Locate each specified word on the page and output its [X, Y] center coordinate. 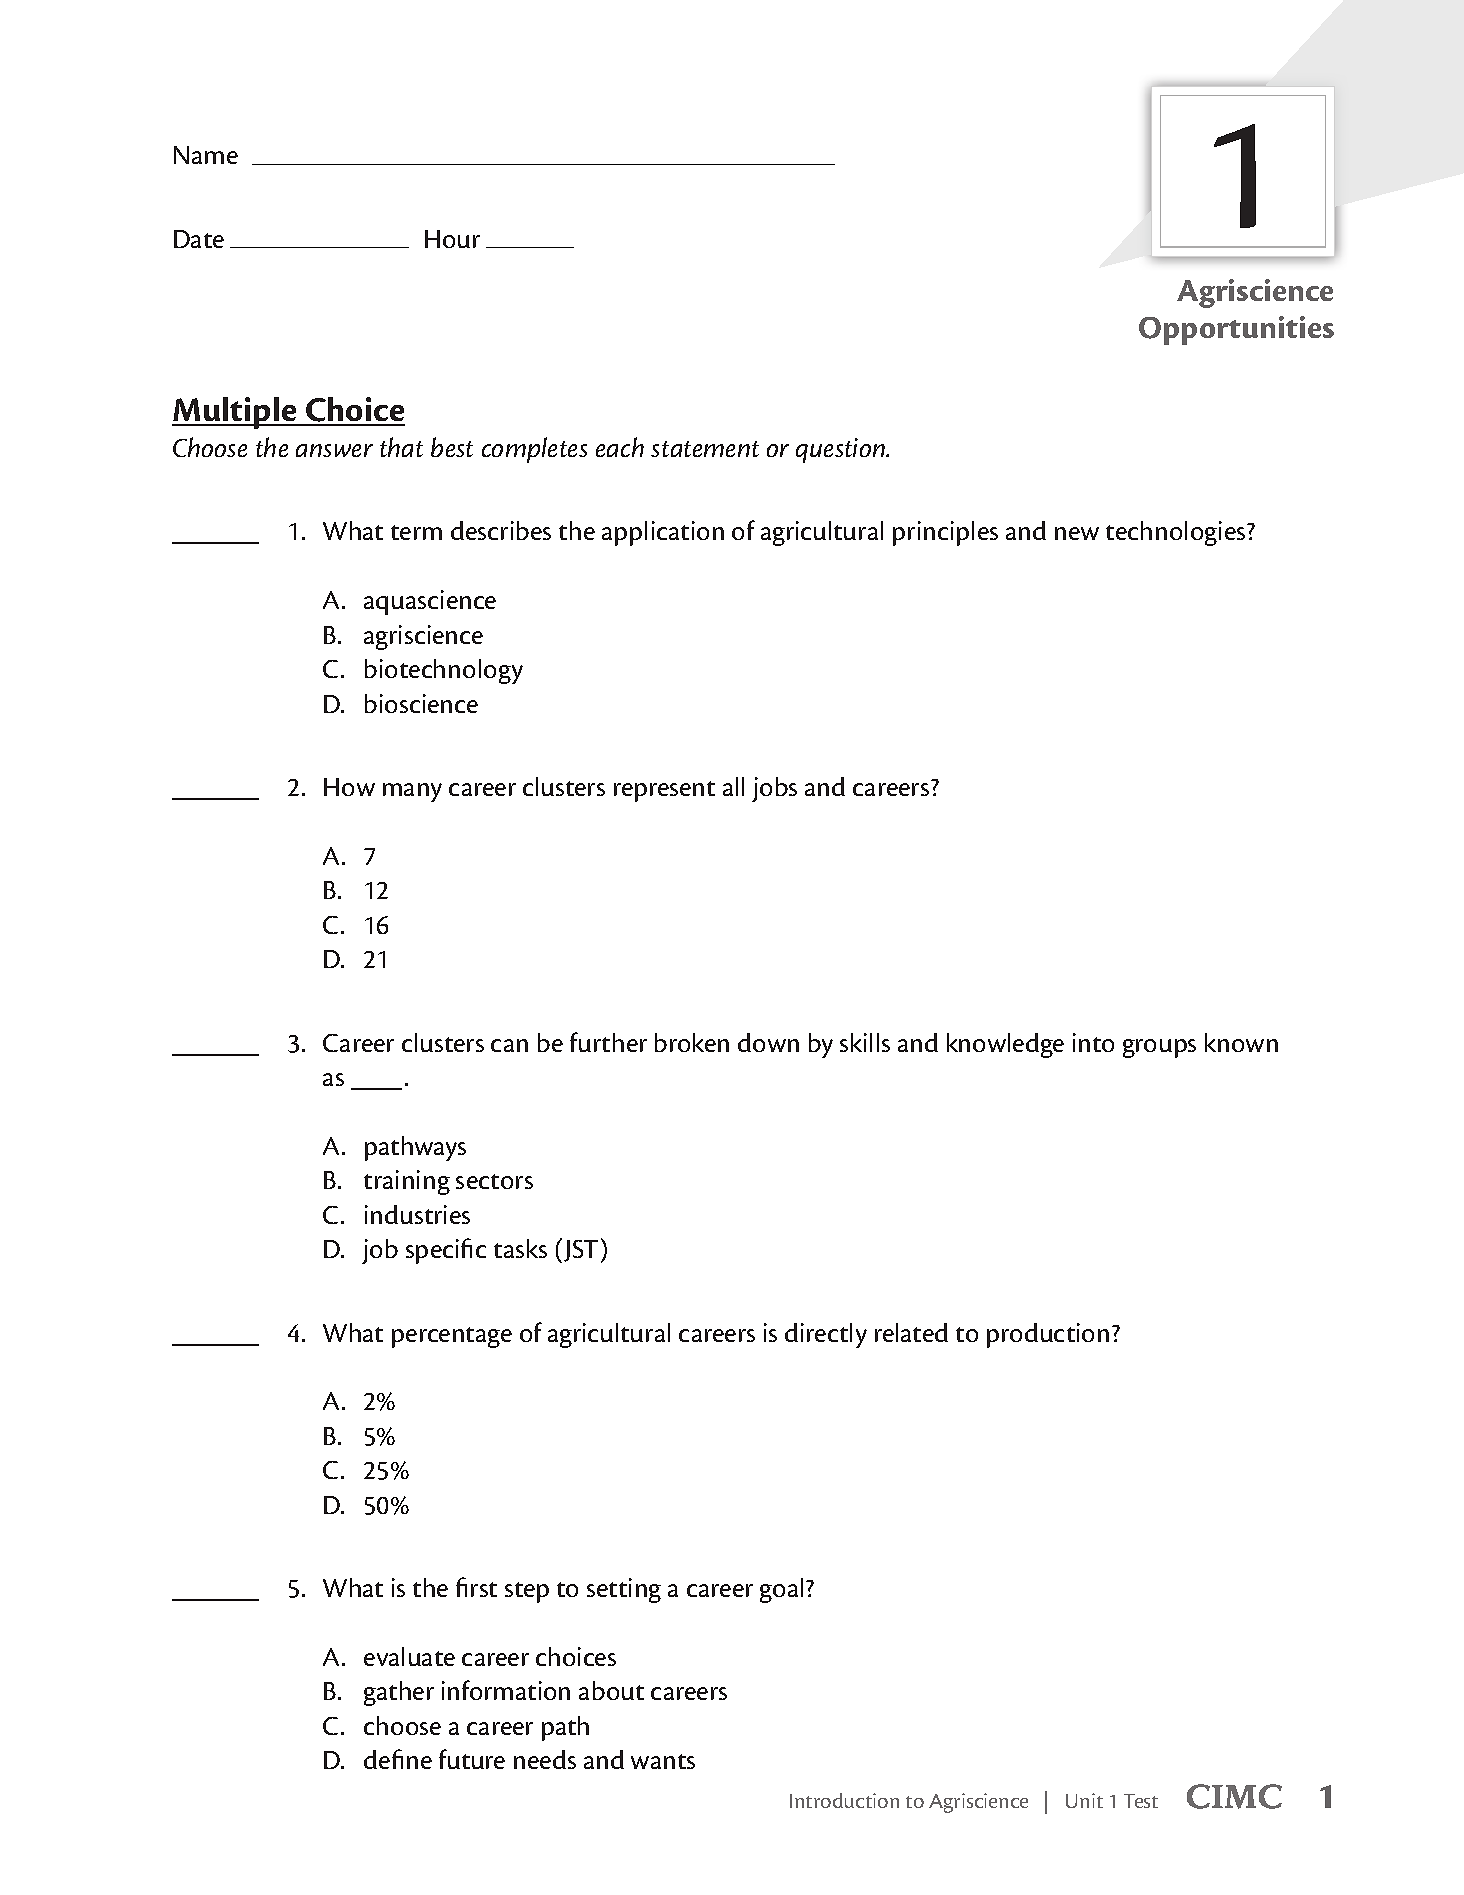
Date [199, 239]
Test [1141, 1801]
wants [663, 1761]
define [398, 1759]
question [842, 450]
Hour [452, 239]
